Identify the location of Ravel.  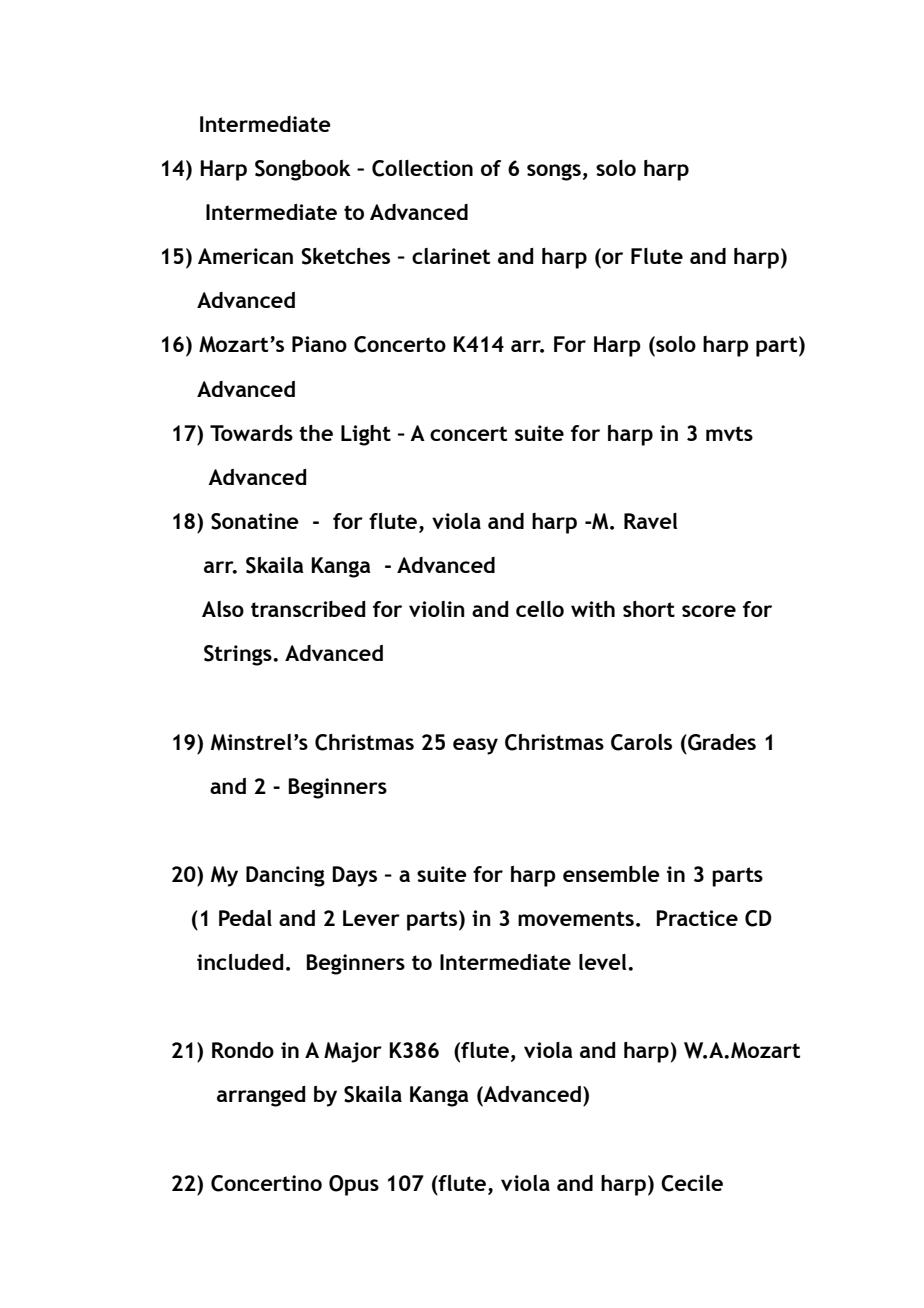
(651, 521).
